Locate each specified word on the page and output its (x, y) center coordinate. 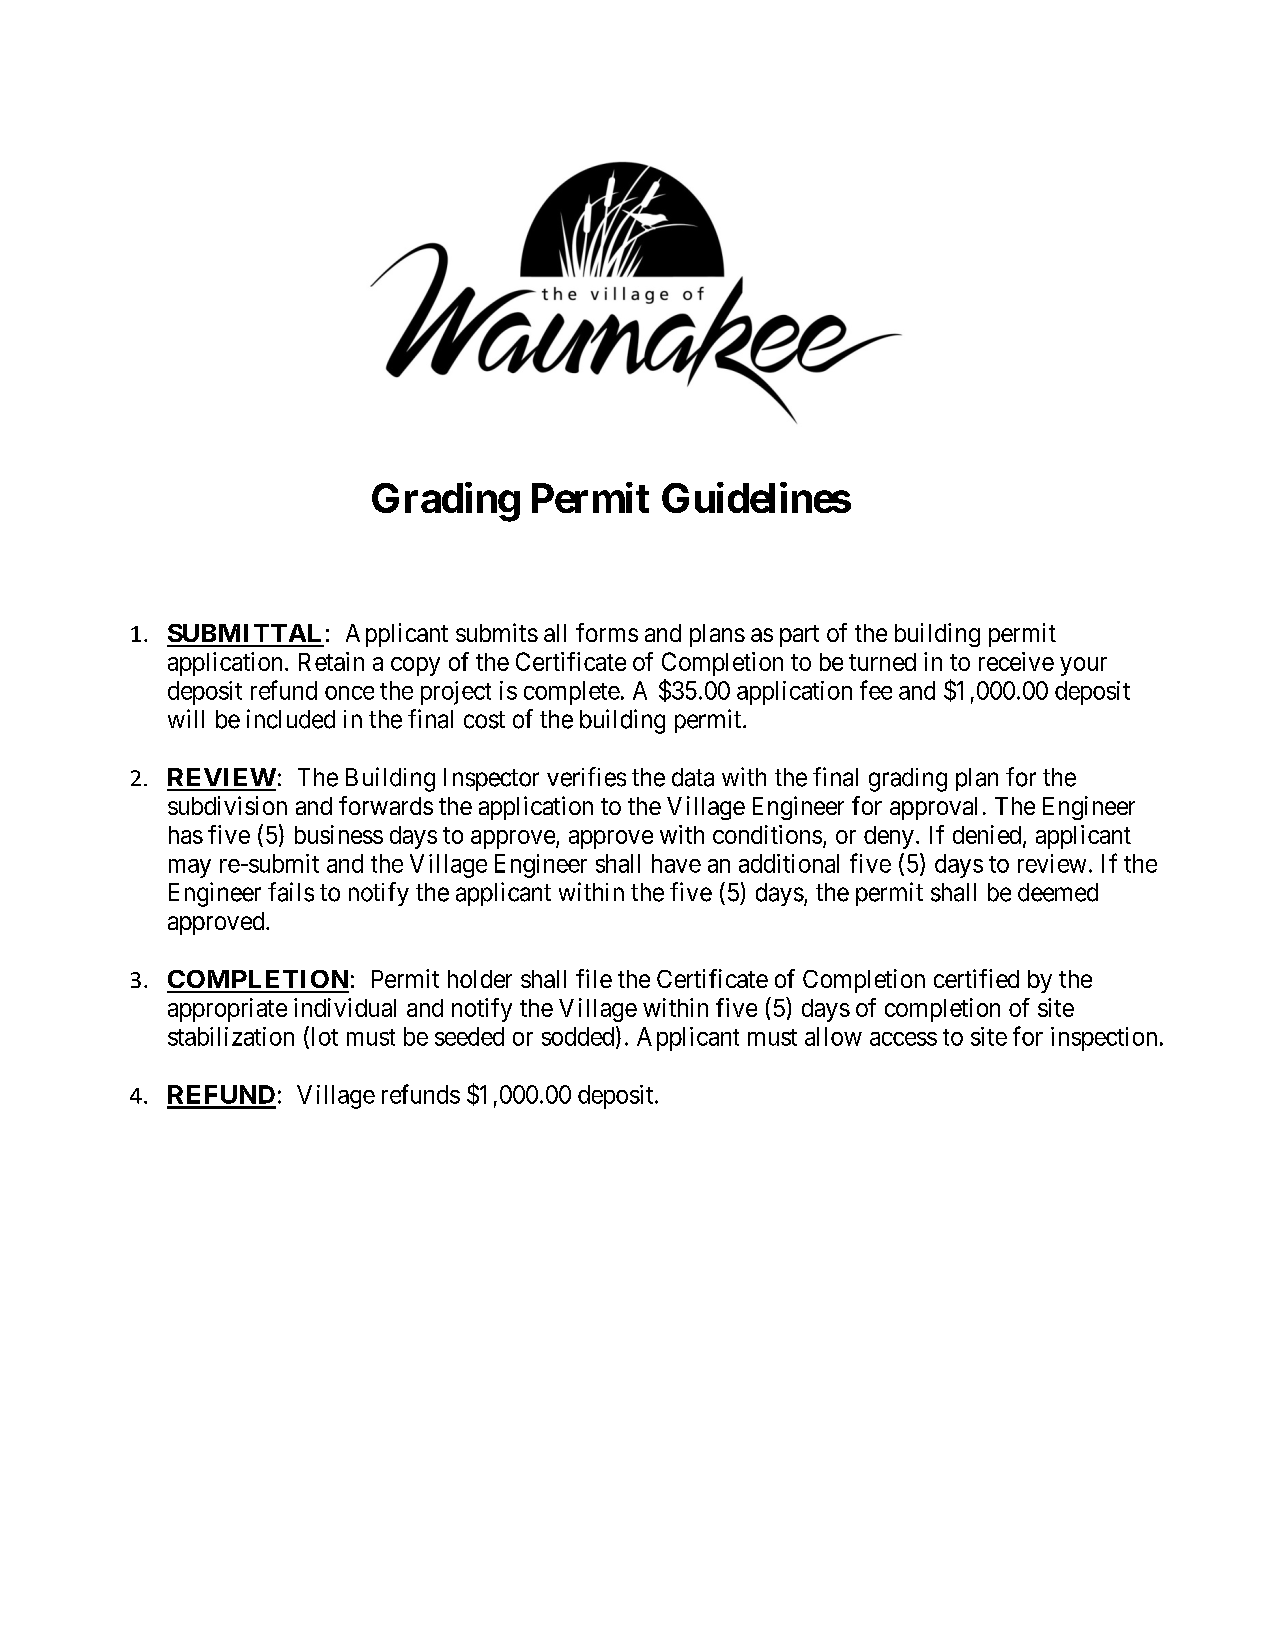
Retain (331, 661)
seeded (469, 1036)
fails (291, 892)
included (291, 719)
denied (988, 835)
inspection (1104, 1039)
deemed (1058, 892)
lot (323, 1037)
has (186, 835)
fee (876, 690)
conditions (767, 834)
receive (1016, 661)
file (594, 978)
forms (607, 632)
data (693, 777)
